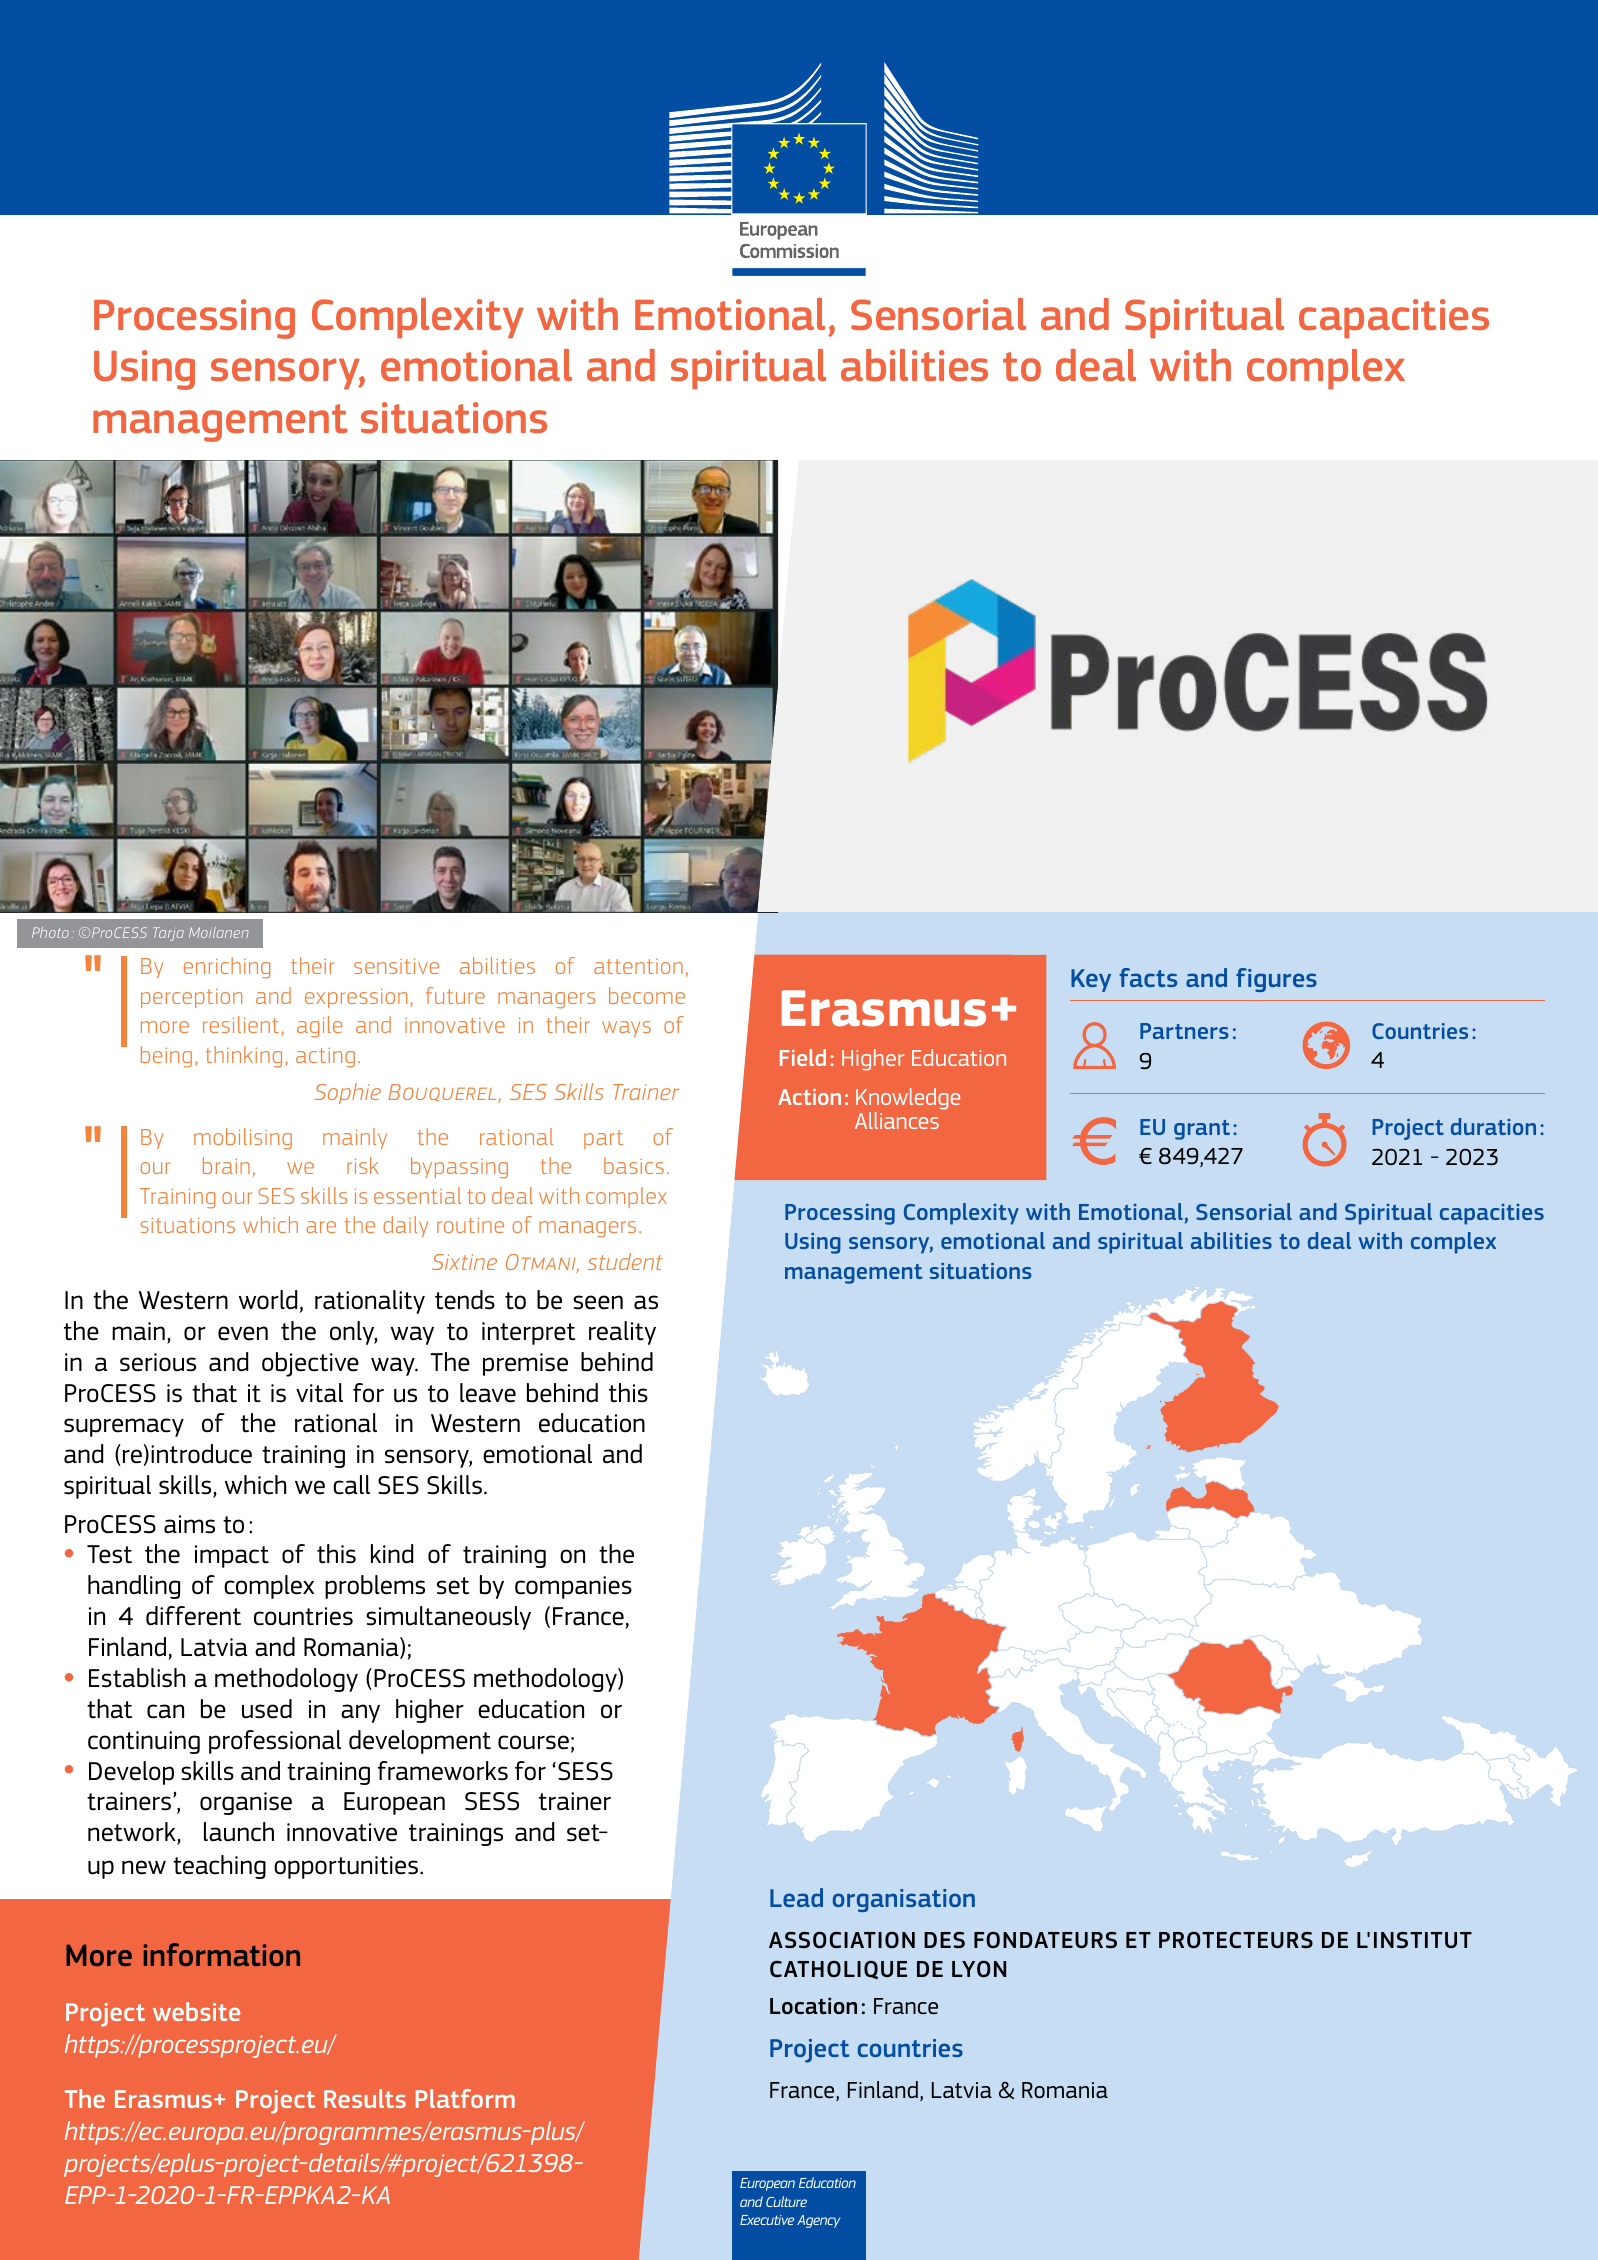  What do you see at coordinates (979, 1969) in the document?
I see `LYON` at bounding box center [979, 1969].
